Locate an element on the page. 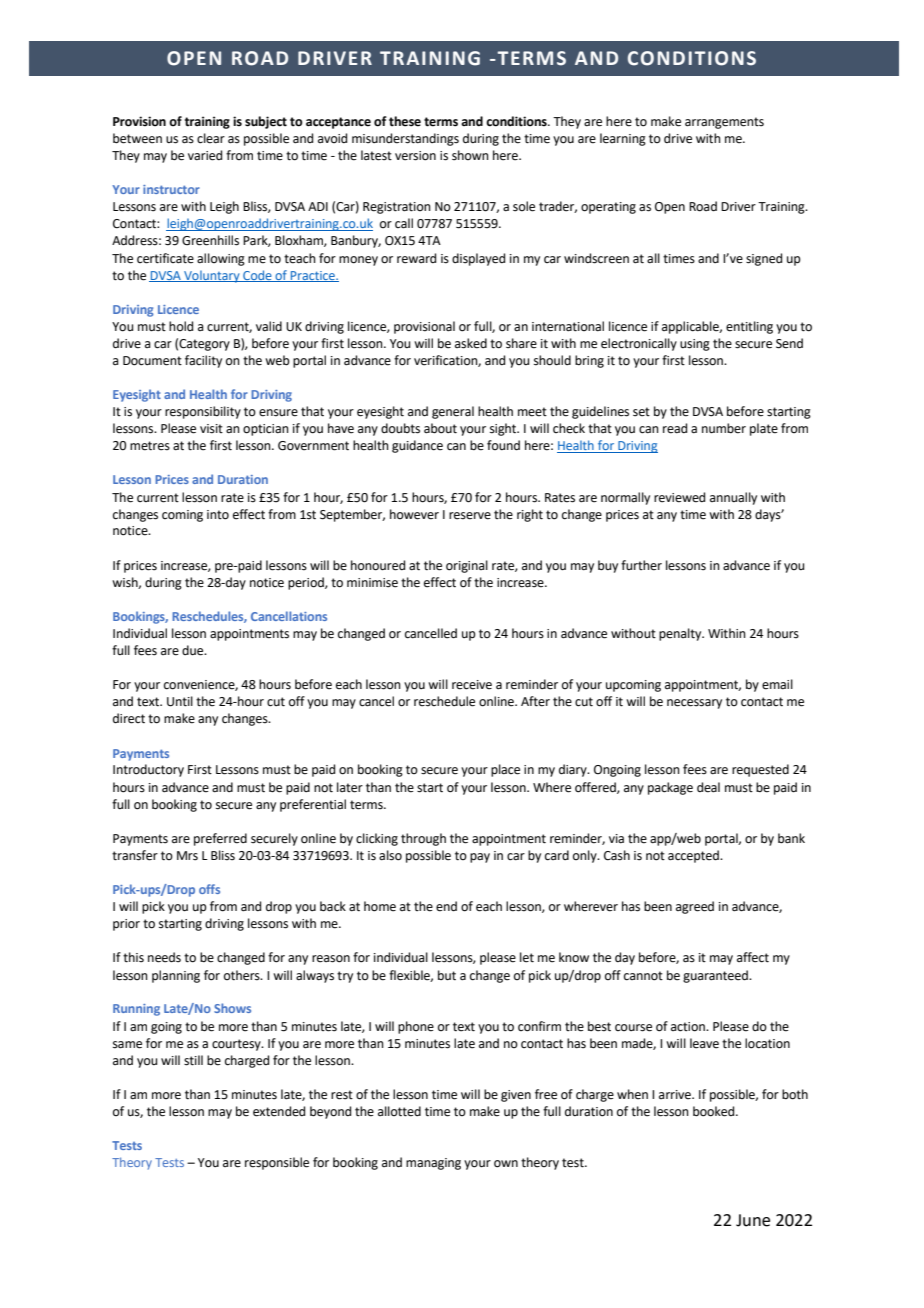 This image has height=1308, width=924. due is located at coordinates (194, 650).
